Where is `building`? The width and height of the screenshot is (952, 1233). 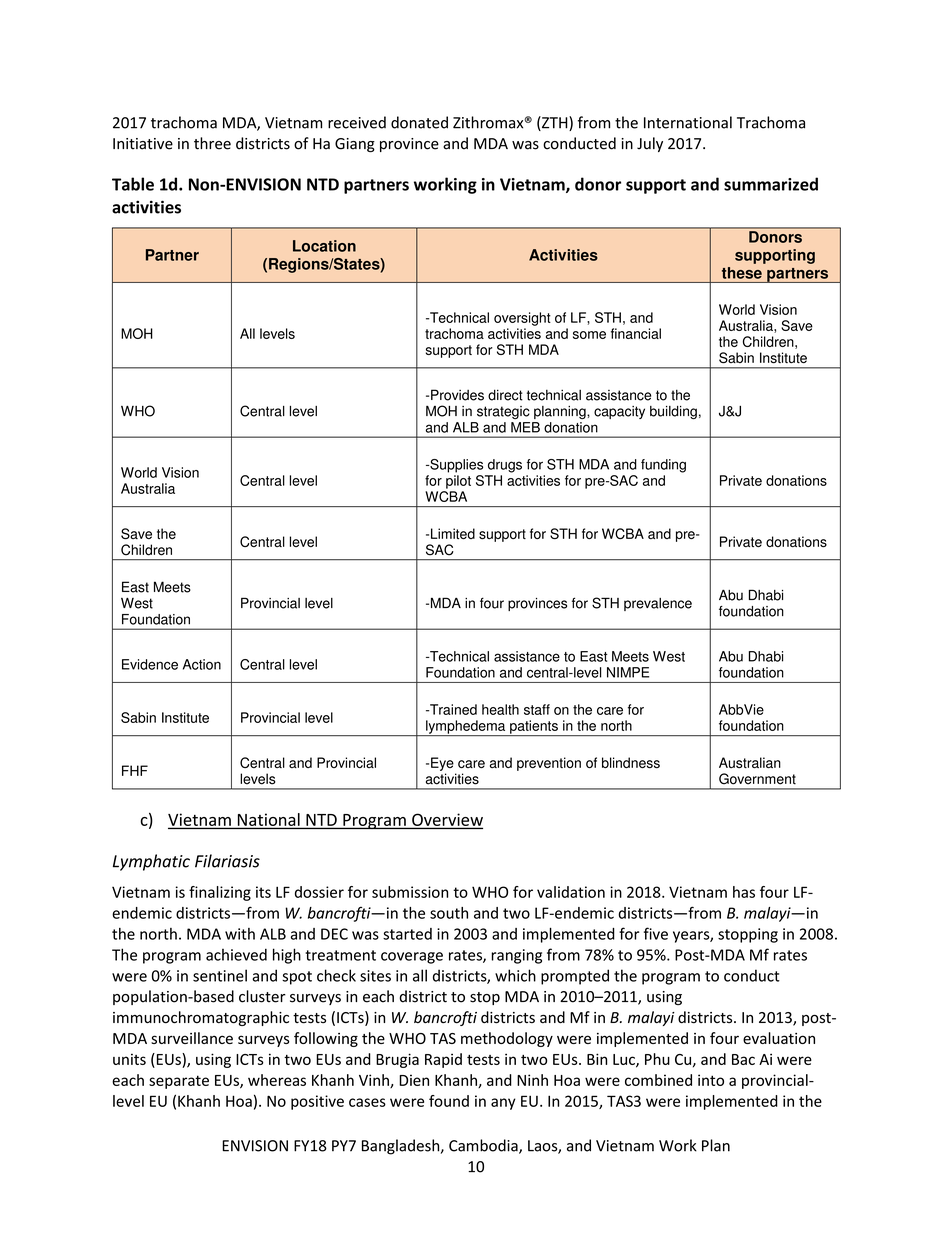 building is located at coordinates (673, 412).
